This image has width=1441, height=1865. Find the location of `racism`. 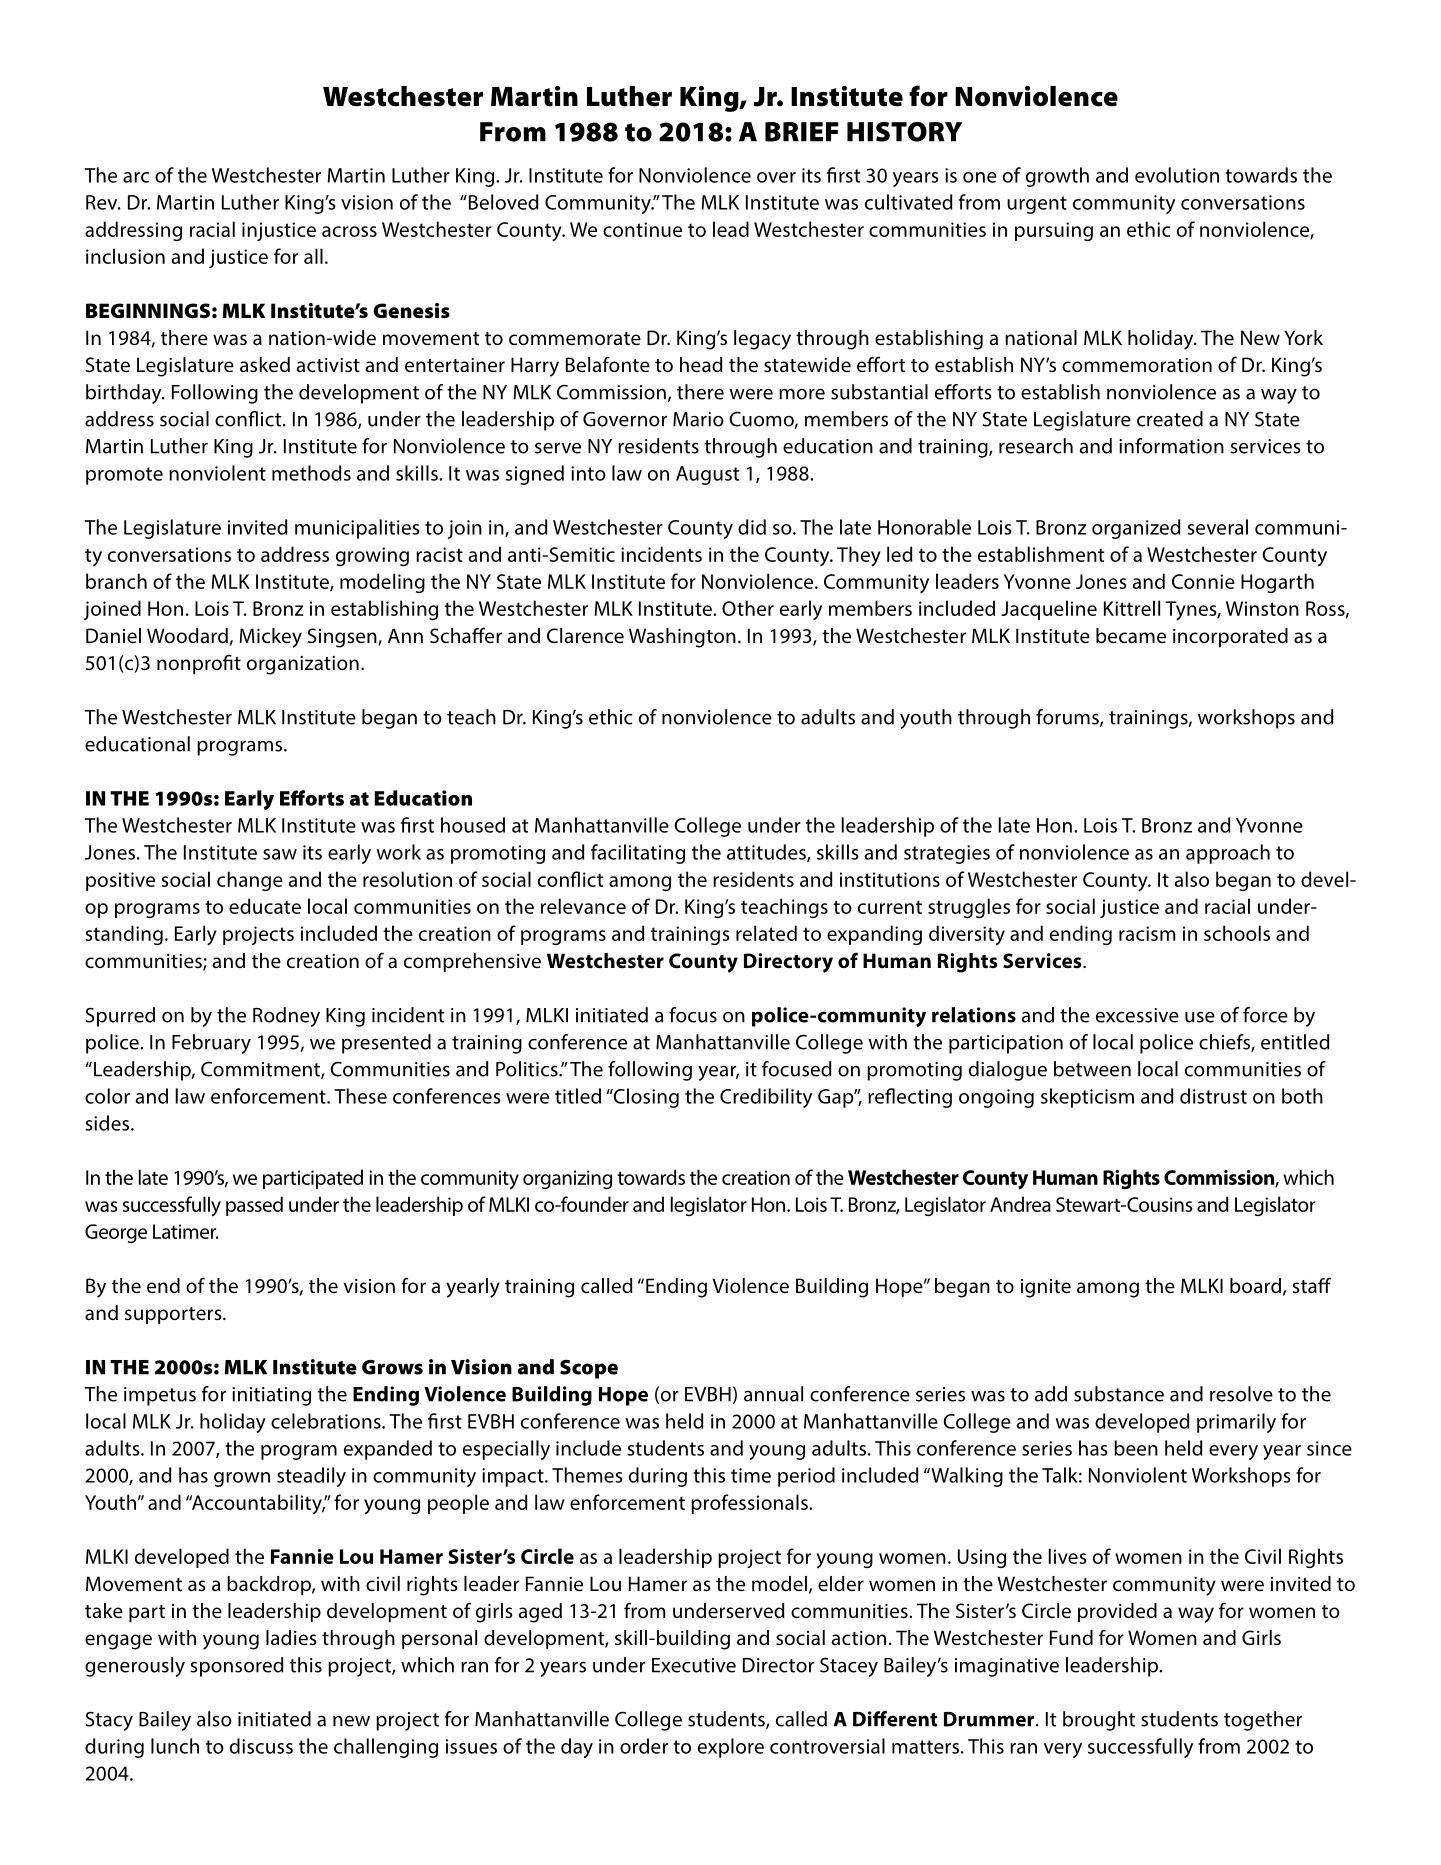

racism is located at coordinates (1147, 933).
